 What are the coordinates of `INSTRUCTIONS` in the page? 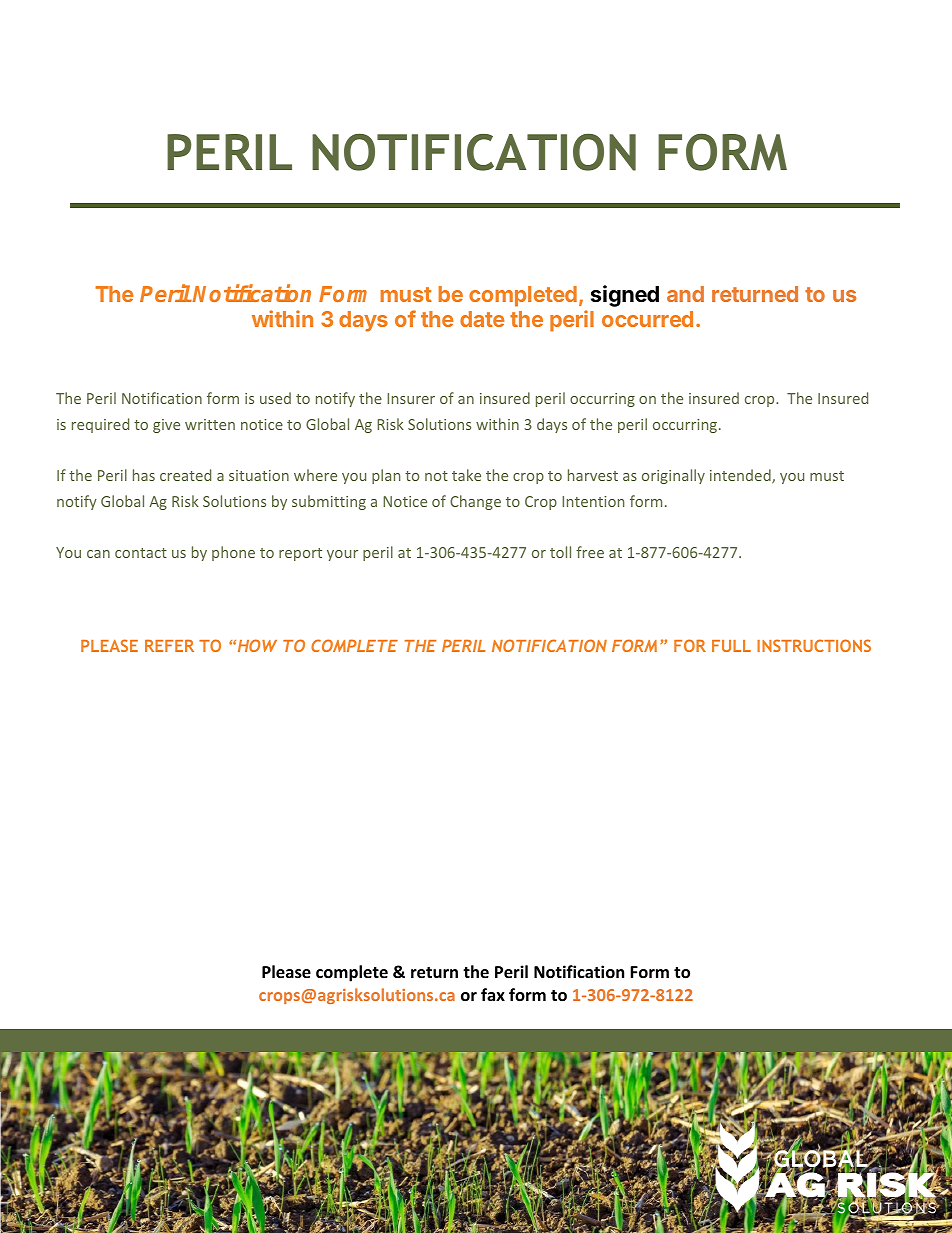 It's located at (814, 645).
